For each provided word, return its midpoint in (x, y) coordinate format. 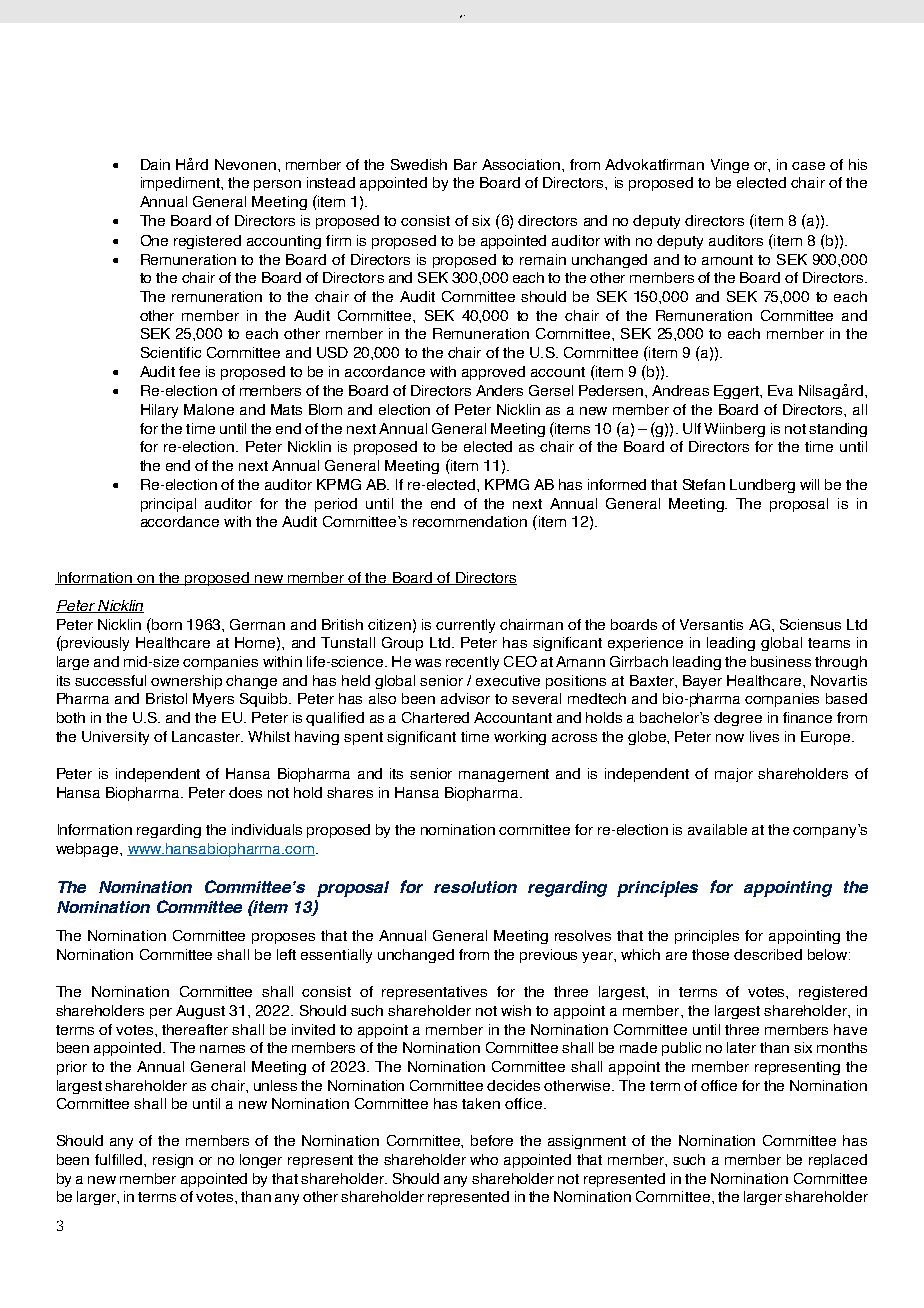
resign (173, 1161)
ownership (186, 682)
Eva (780, 390)
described (768, 954)
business (781, 661)
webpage (88, 850)
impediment (181, 184)
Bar (465, 164)
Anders (499, 390)
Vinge (730, 166)
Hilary (159, 411)
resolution (475, 887)
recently (472, 663)
